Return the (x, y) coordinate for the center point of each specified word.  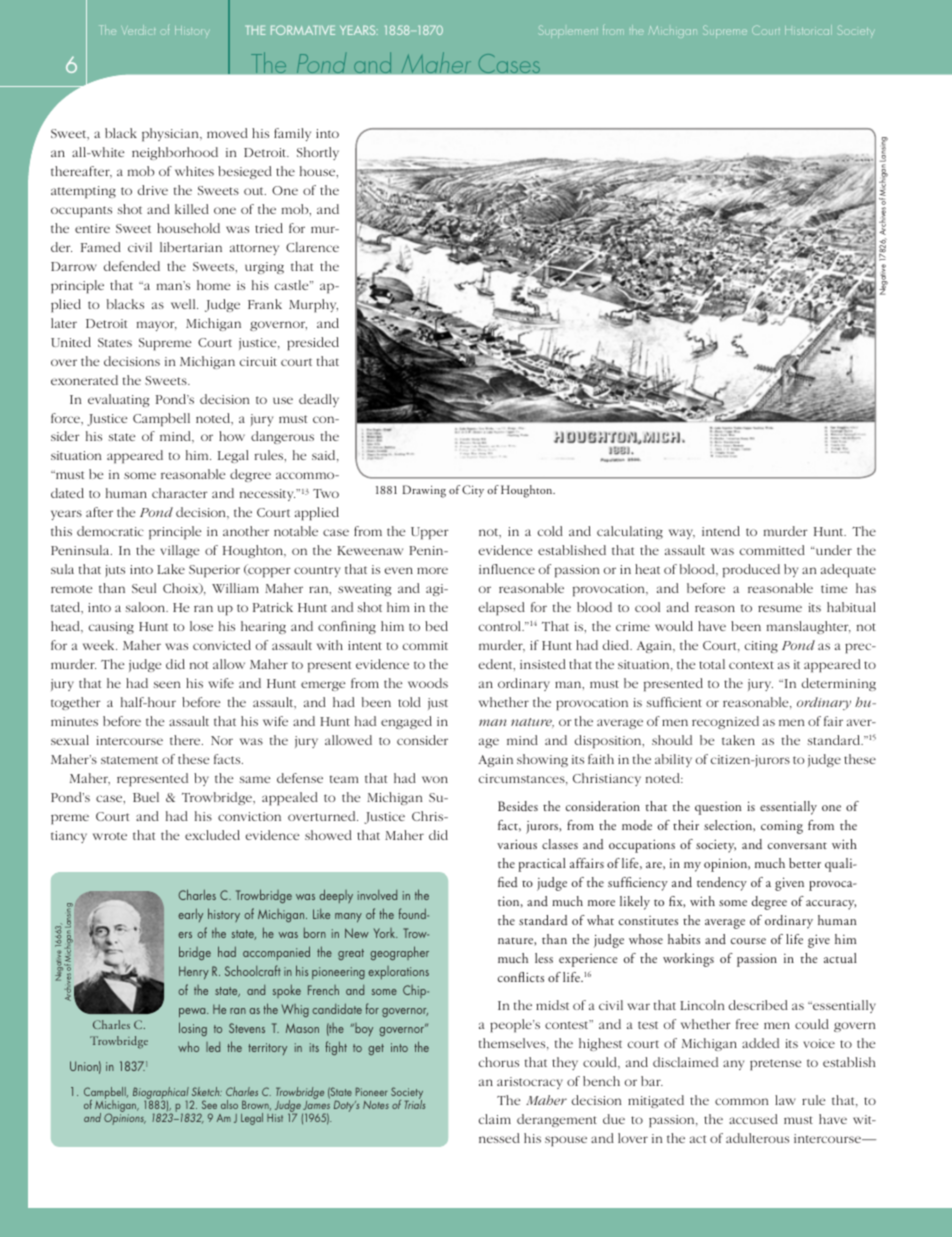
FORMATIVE (303, 30)
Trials (415, 1103)
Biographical (161, 1094)
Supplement (568, 31)
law (785, 1100)
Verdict (138, 30)
